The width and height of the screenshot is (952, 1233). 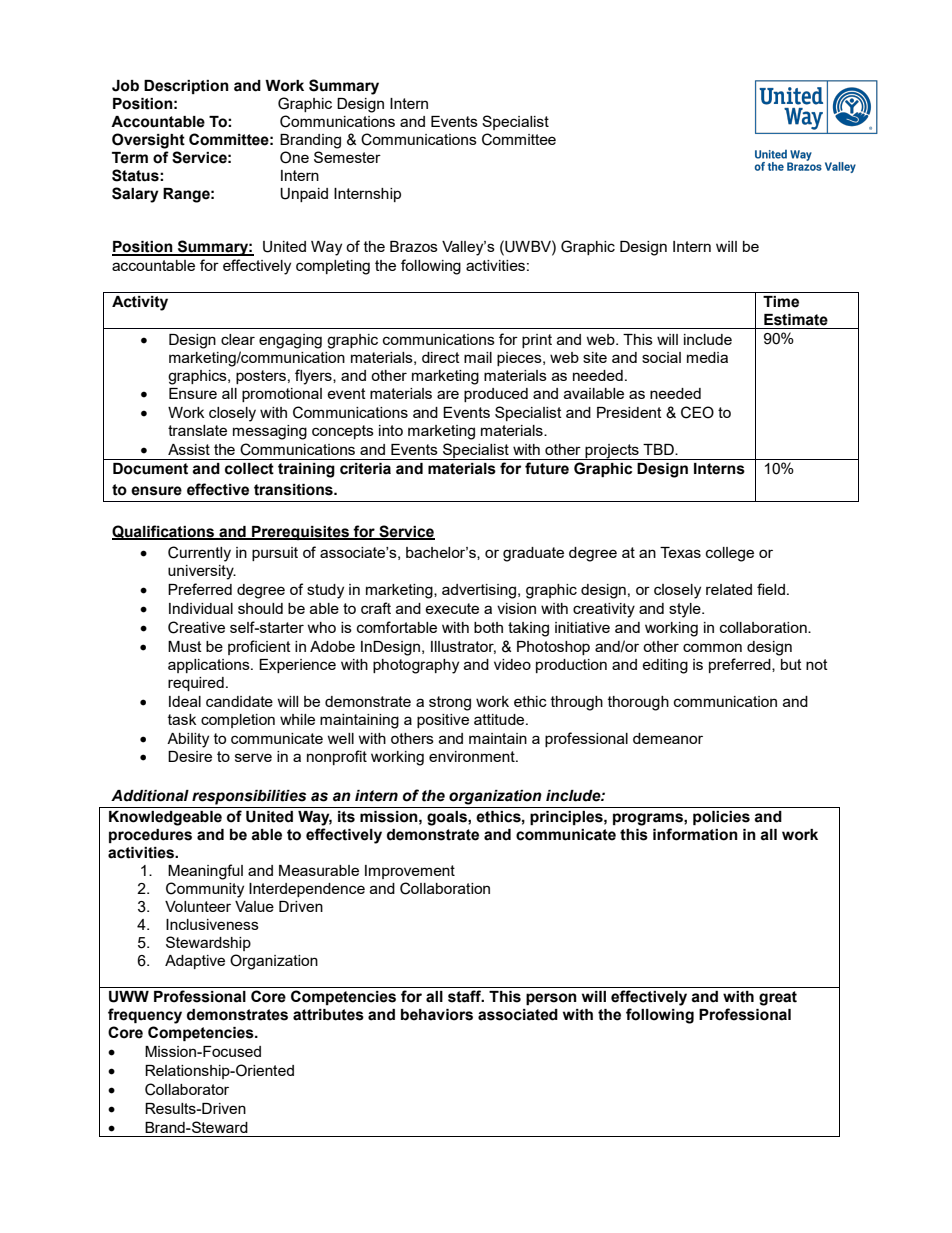 What do you see at coordinates (781, 302) in the screenshot?
I see `Time` at bounding box center [781, 302].
